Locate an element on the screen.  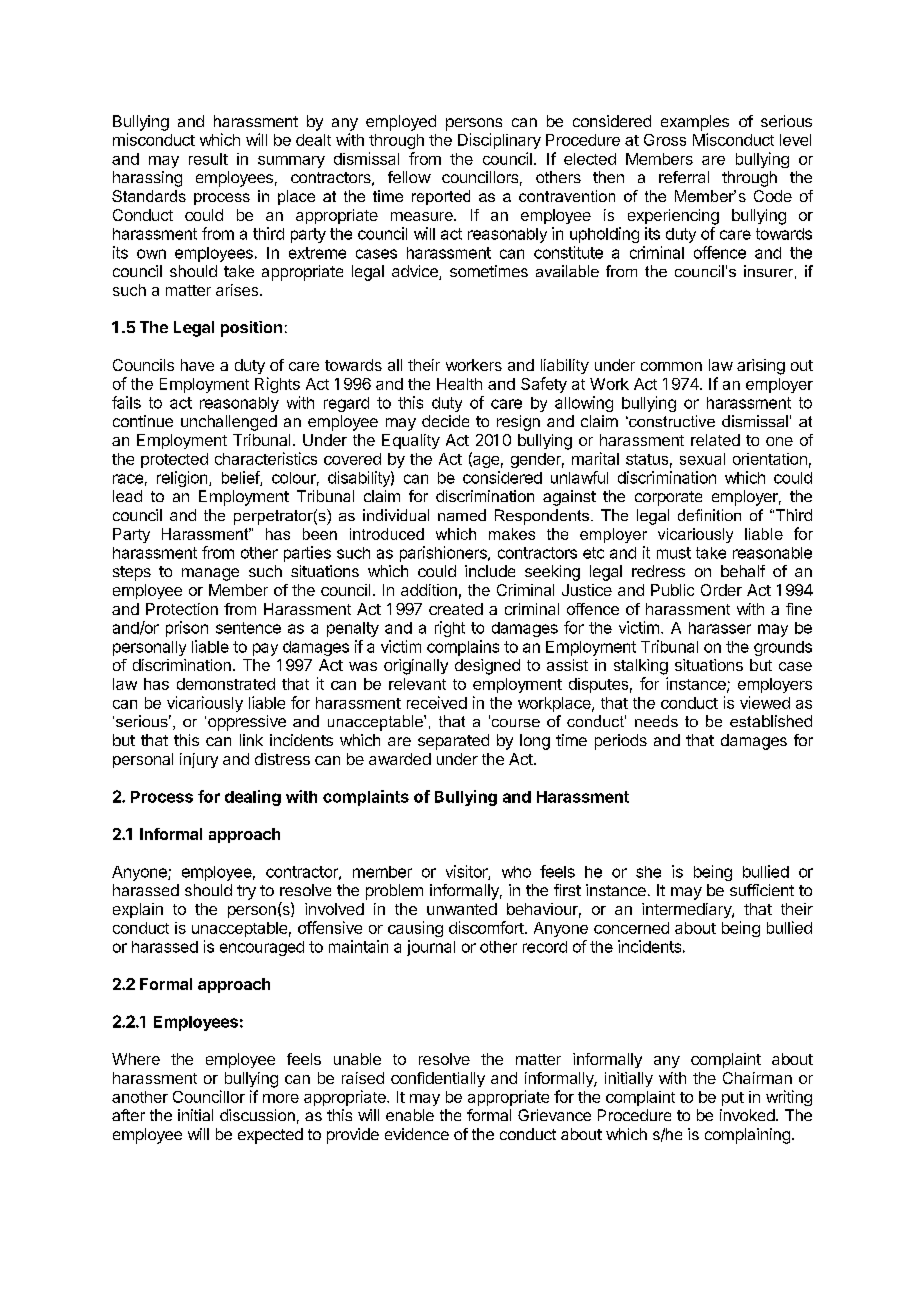
separated is located at coordinates (453, 742).
